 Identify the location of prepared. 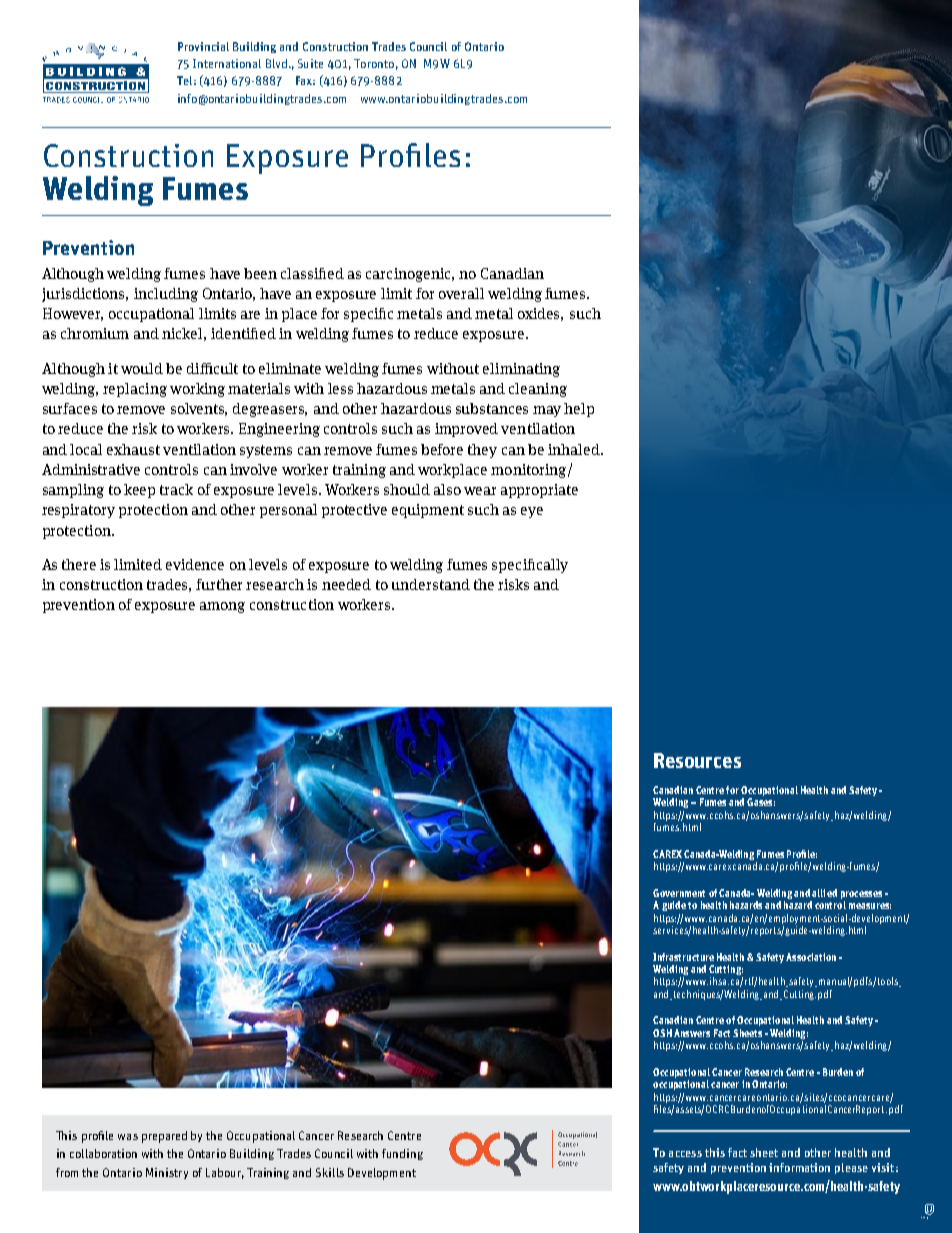
(164, 1137).
